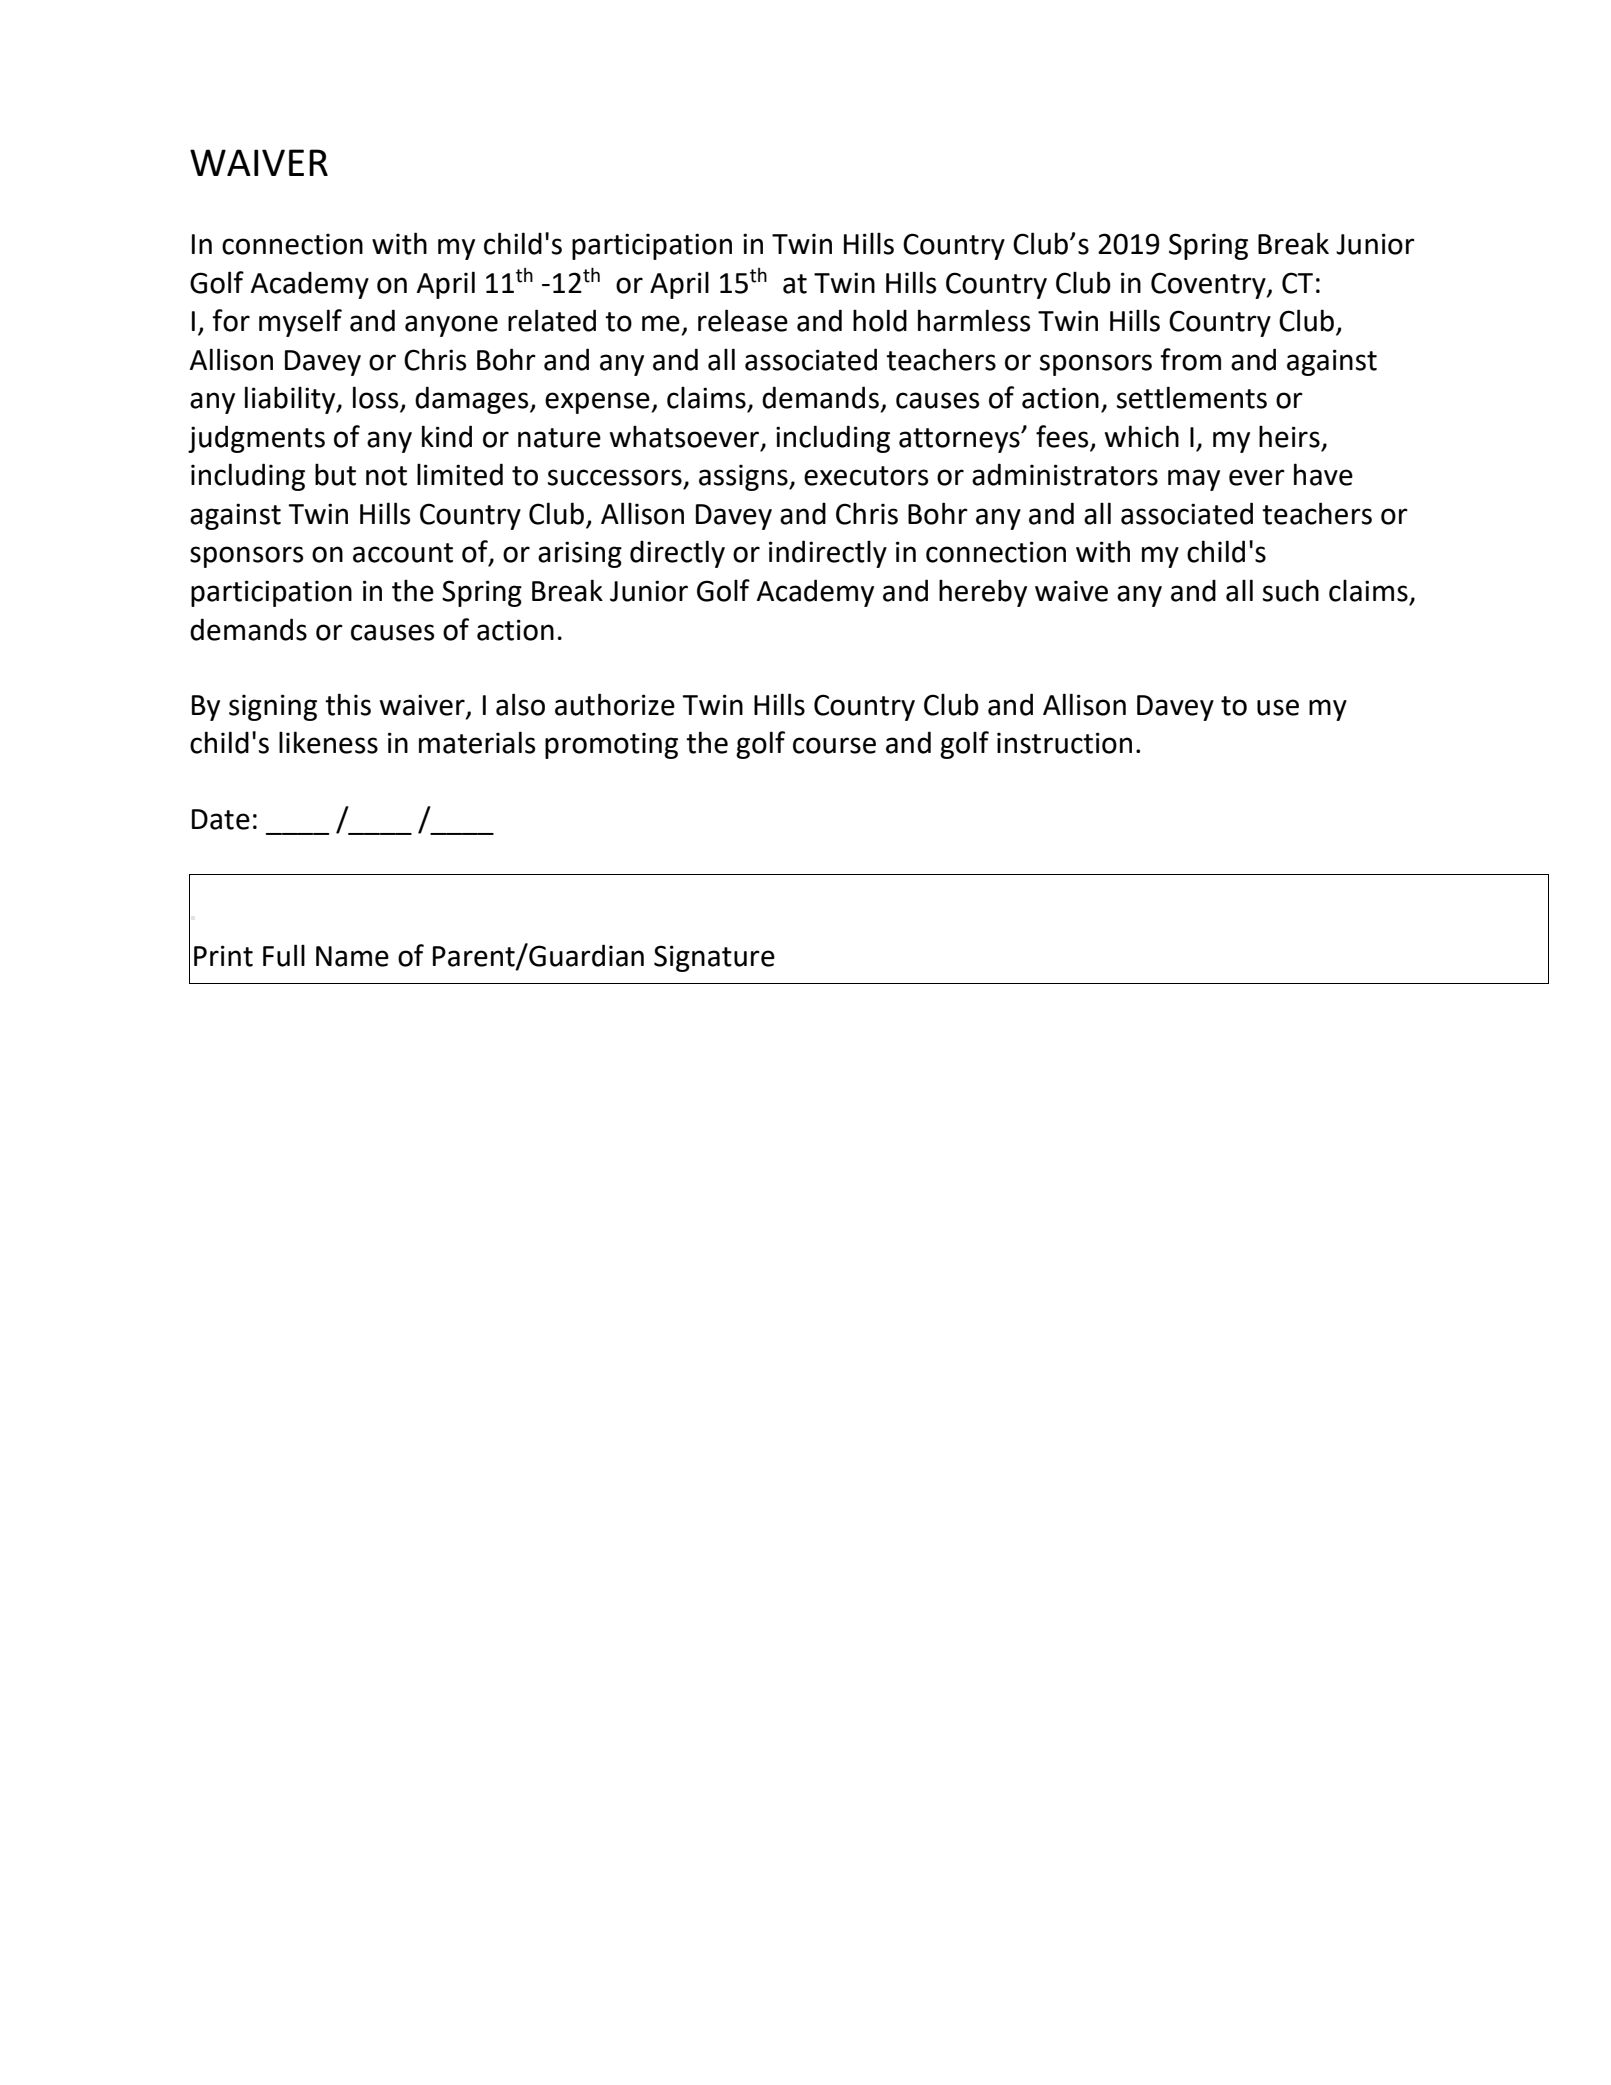 This screenshot has width=1611, height=2085. What do you see at coordinates (1064, 743) in the screenshot?
I see `instruction` at bounding box center [1064, 743].
